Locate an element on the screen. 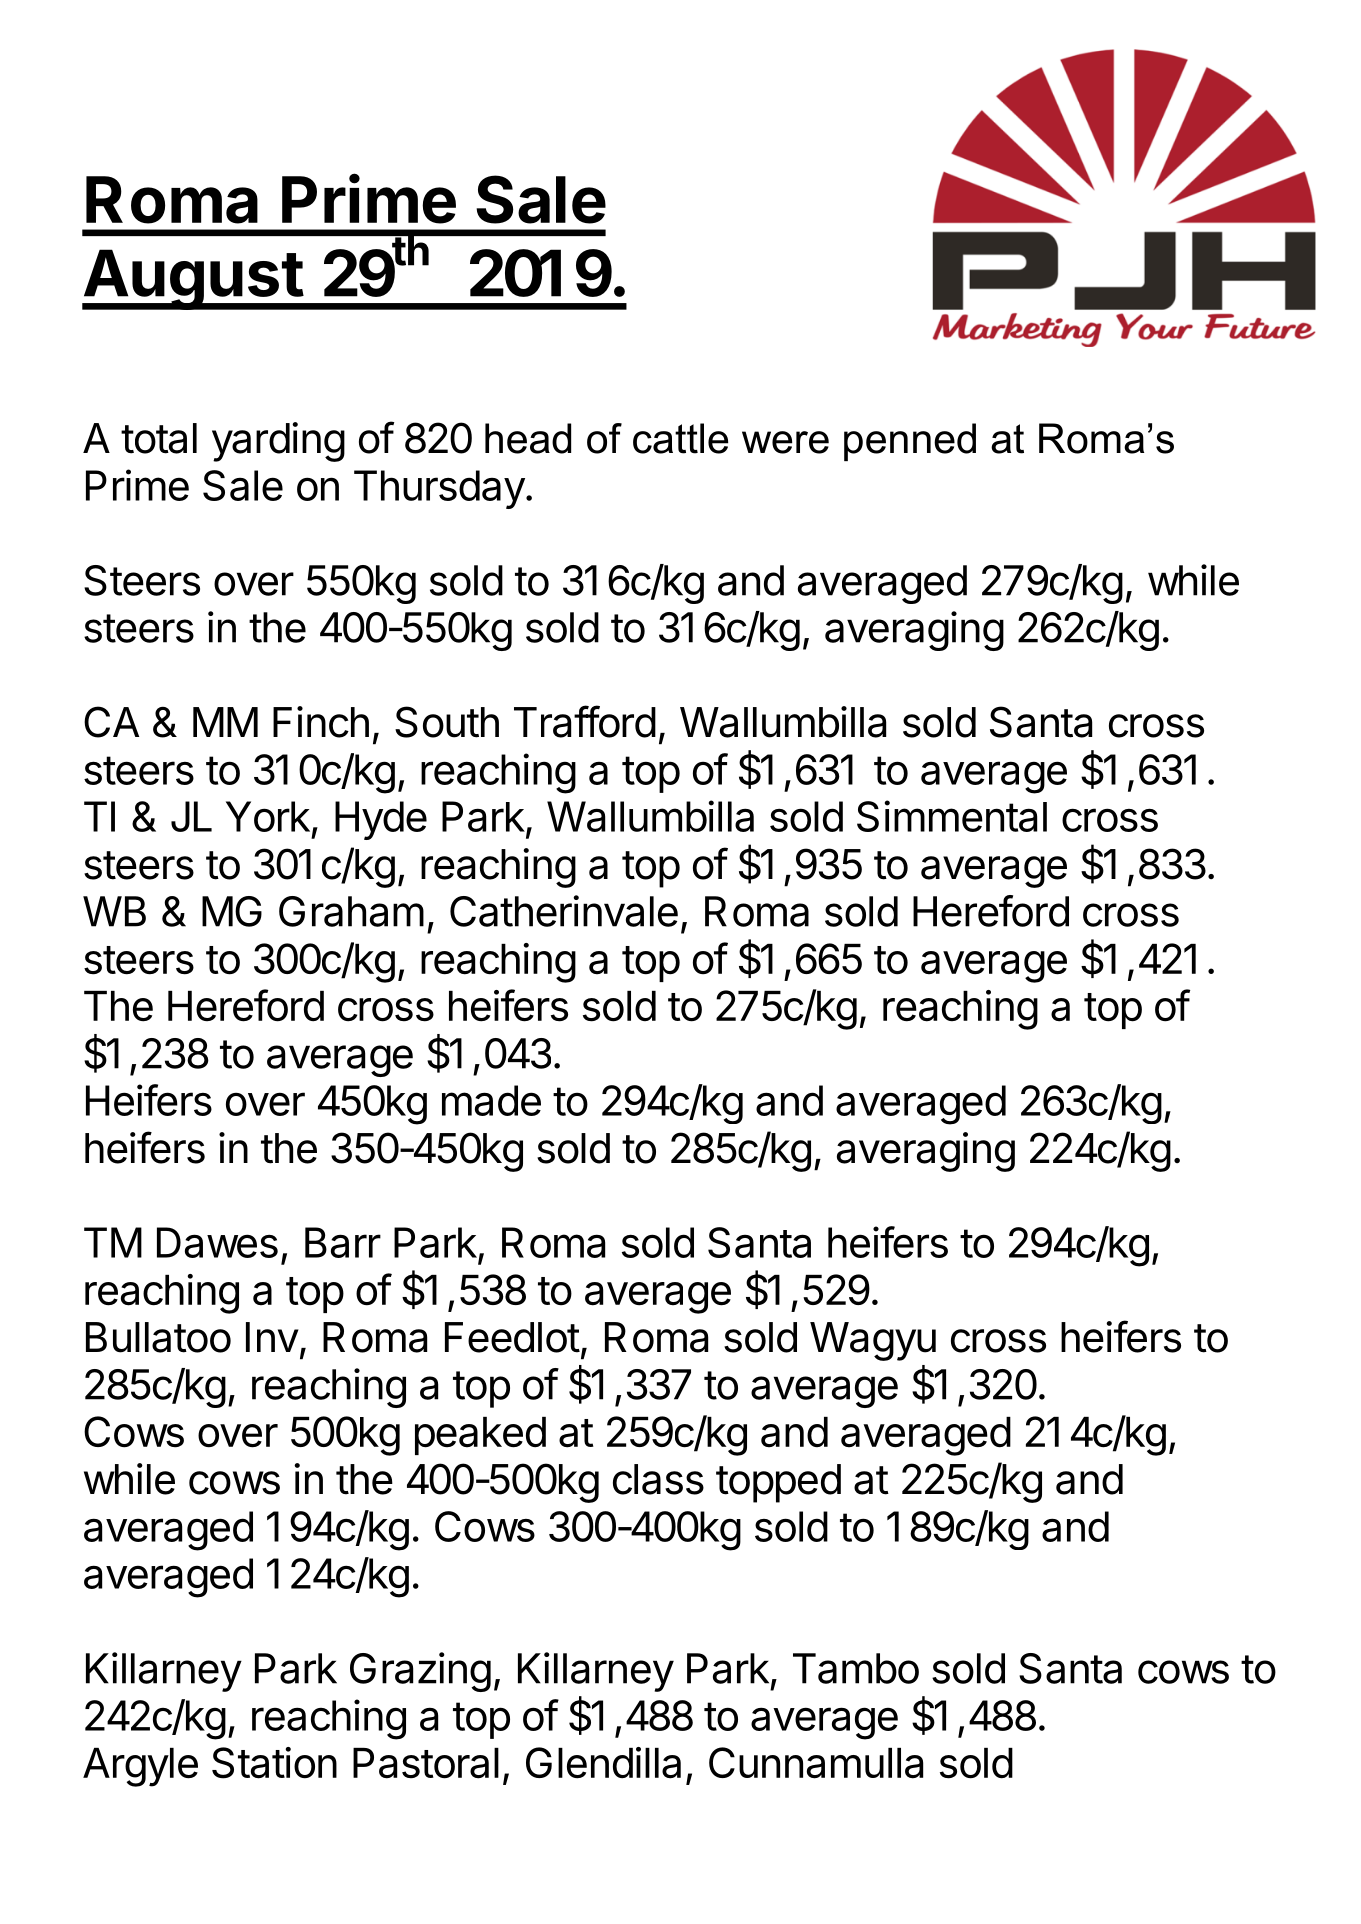 This screenshot has height=1924, width=1361. Pastoral is located at coordinates (426, 1763).
